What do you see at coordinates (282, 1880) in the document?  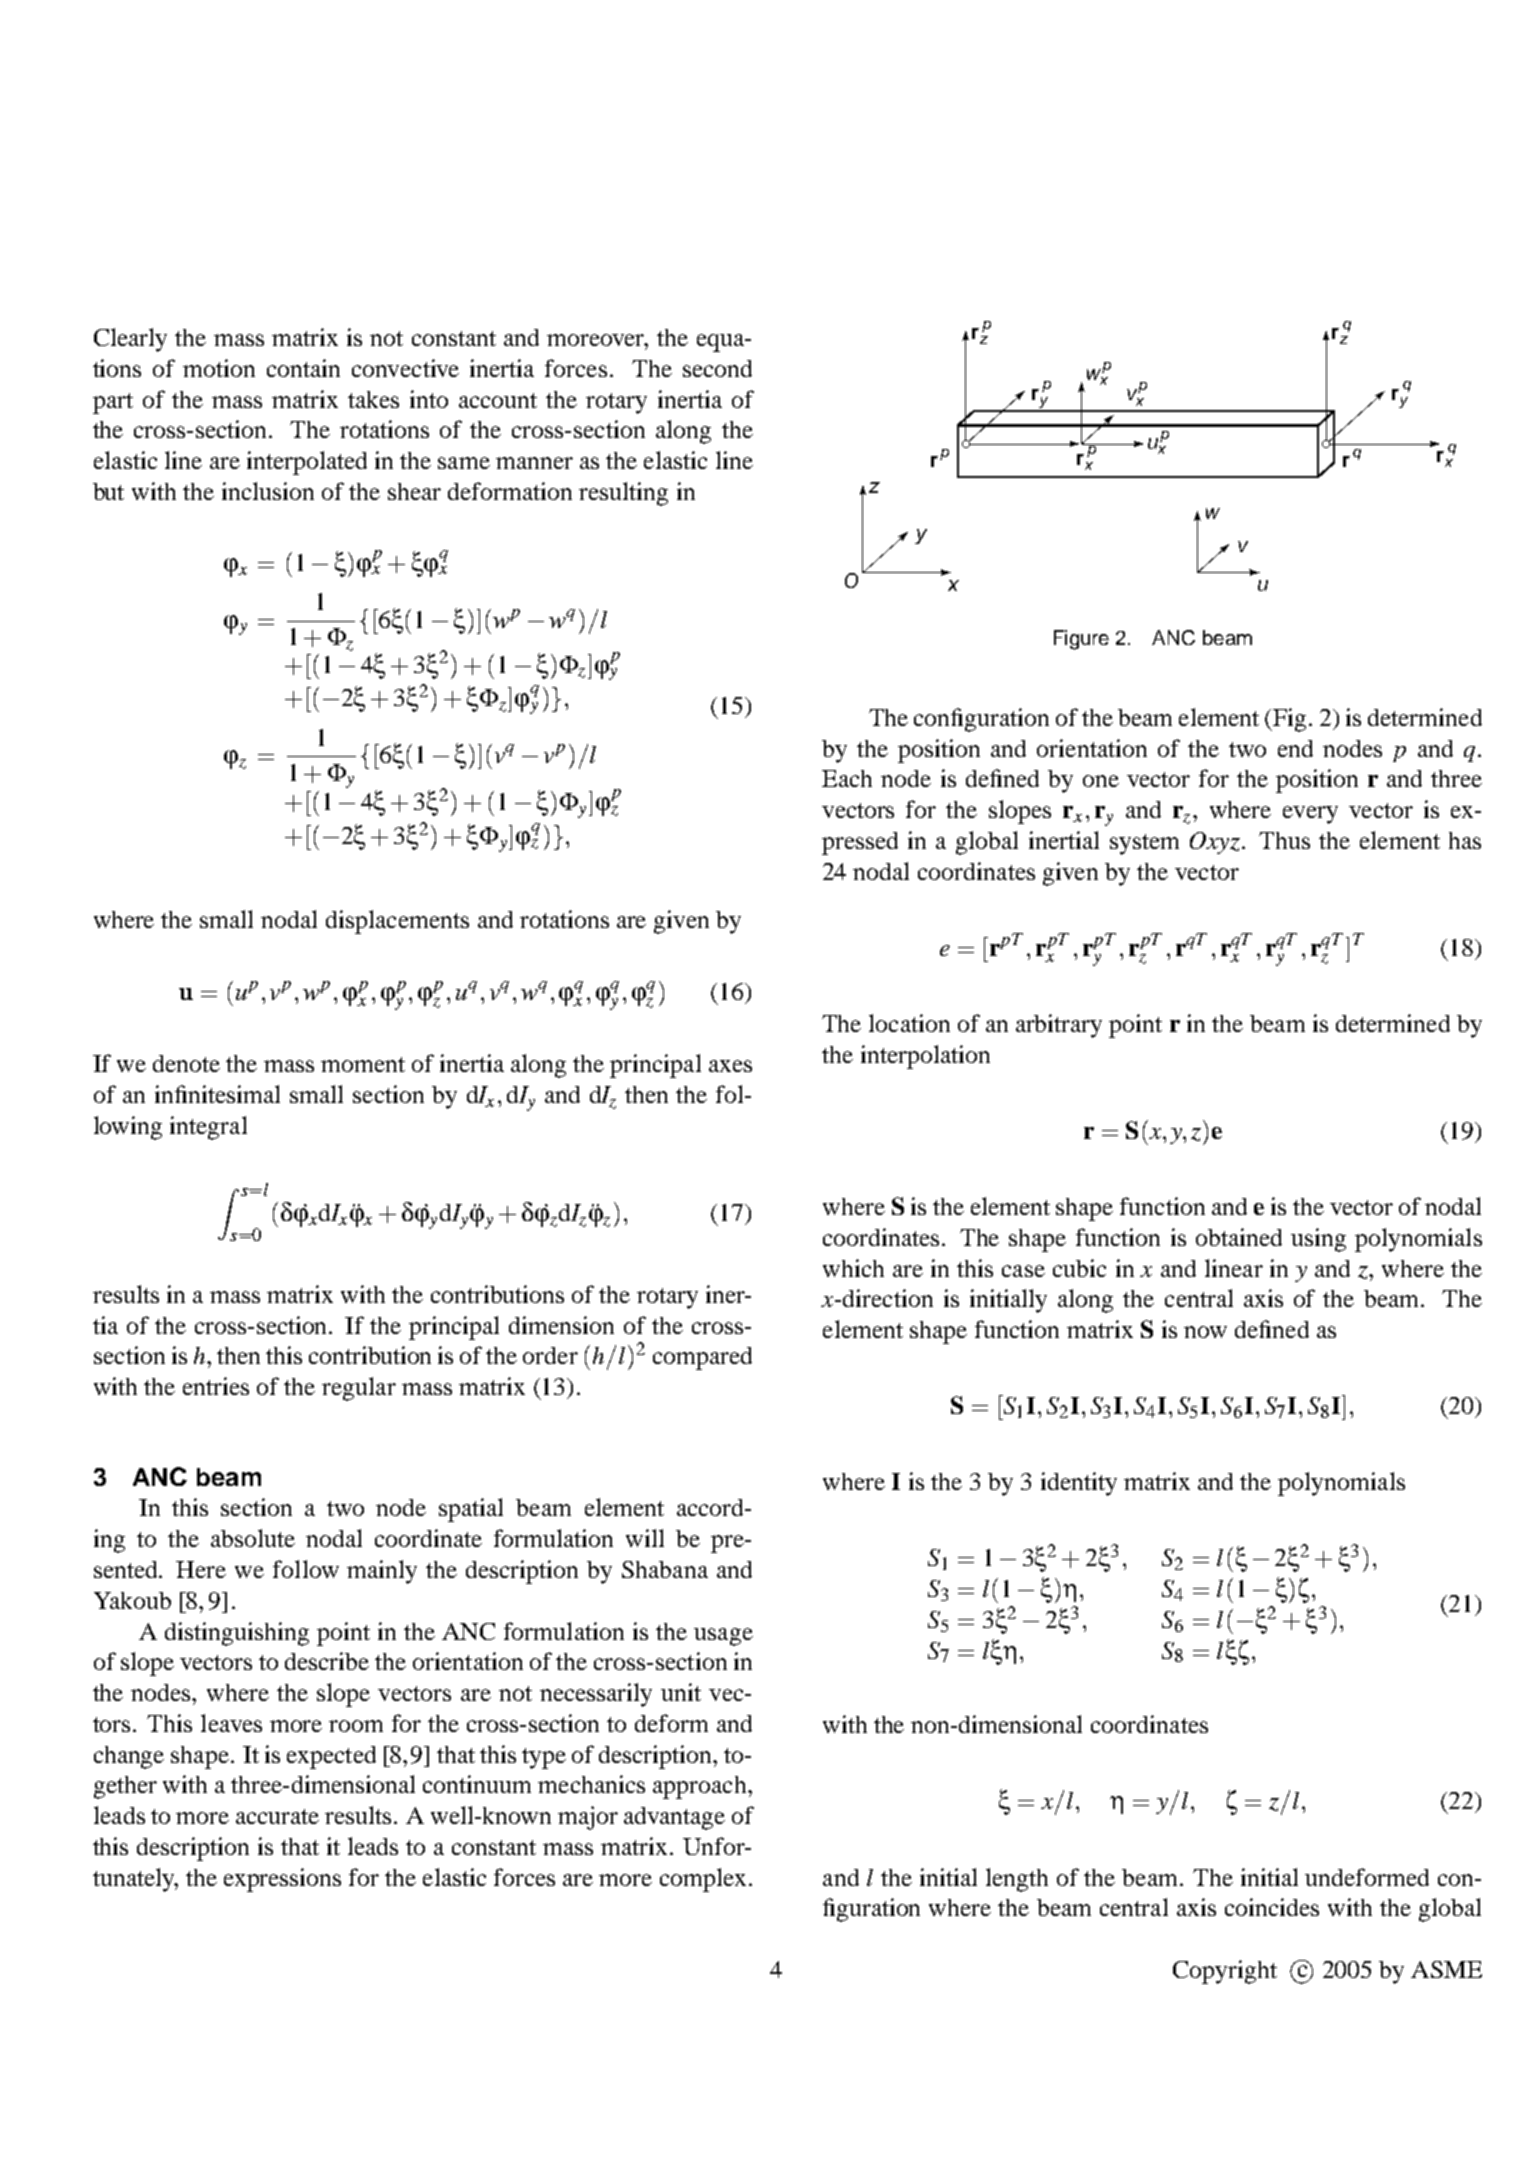 I see `expressions` at bounding box center [282, 1880].
